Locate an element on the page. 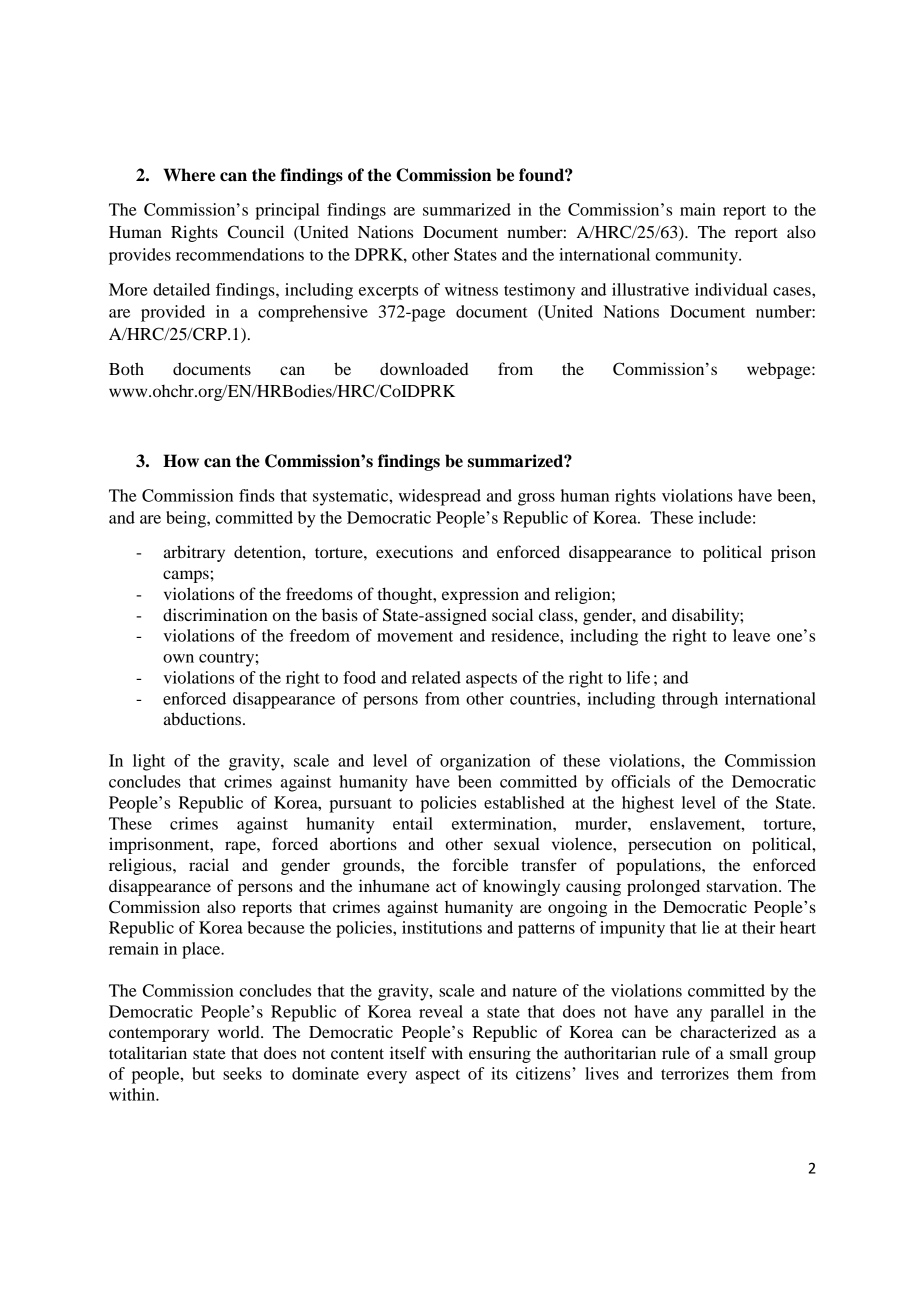  discrimination is located at coordinates (215, 614).
